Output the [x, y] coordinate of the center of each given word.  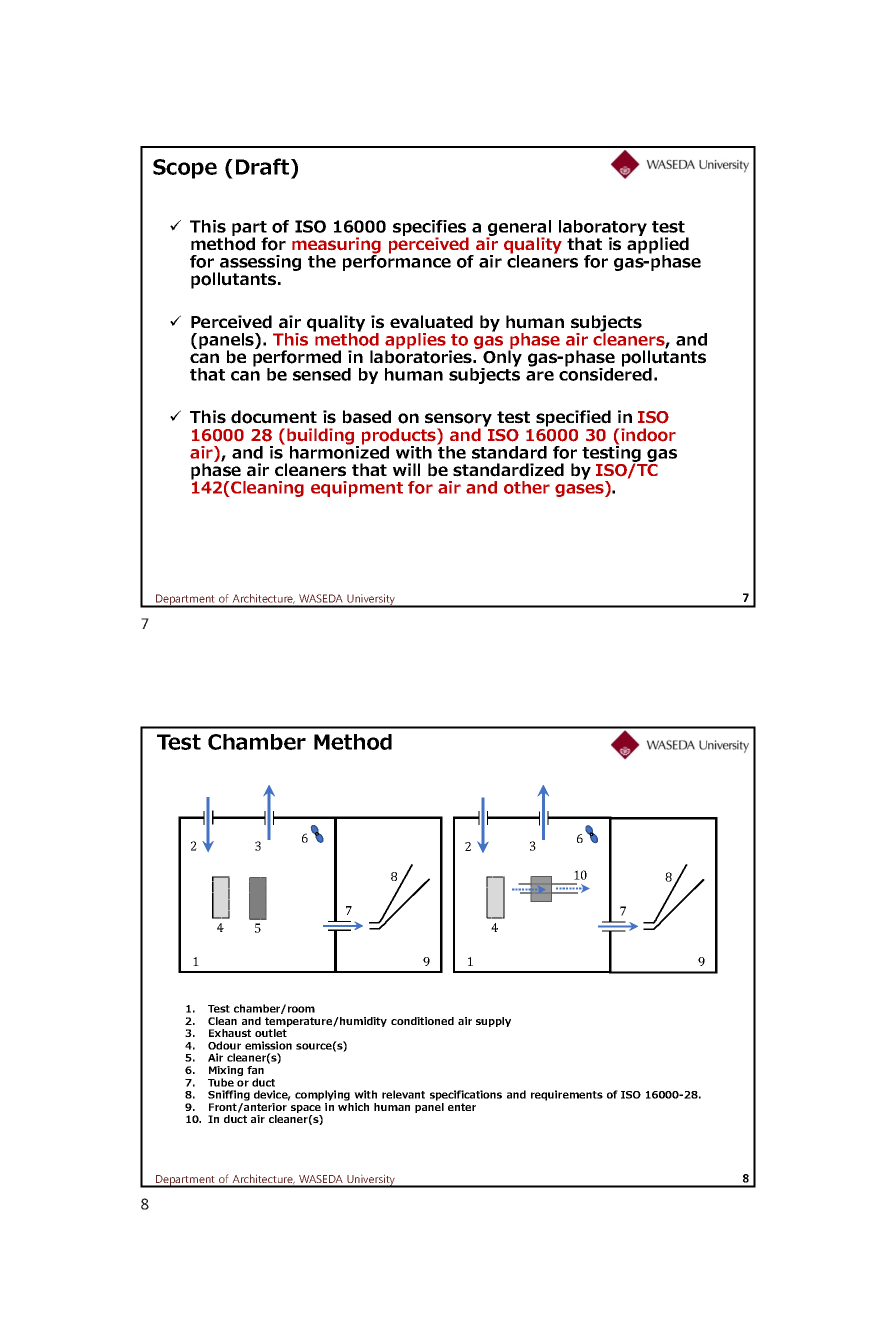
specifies [431, 229]
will [406, 469]
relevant [403, 1094]
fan [255, 1070]
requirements [567, 1095]
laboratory [603, 229]
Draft [264, 166]
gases [580, 490]
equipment [357, 489]
